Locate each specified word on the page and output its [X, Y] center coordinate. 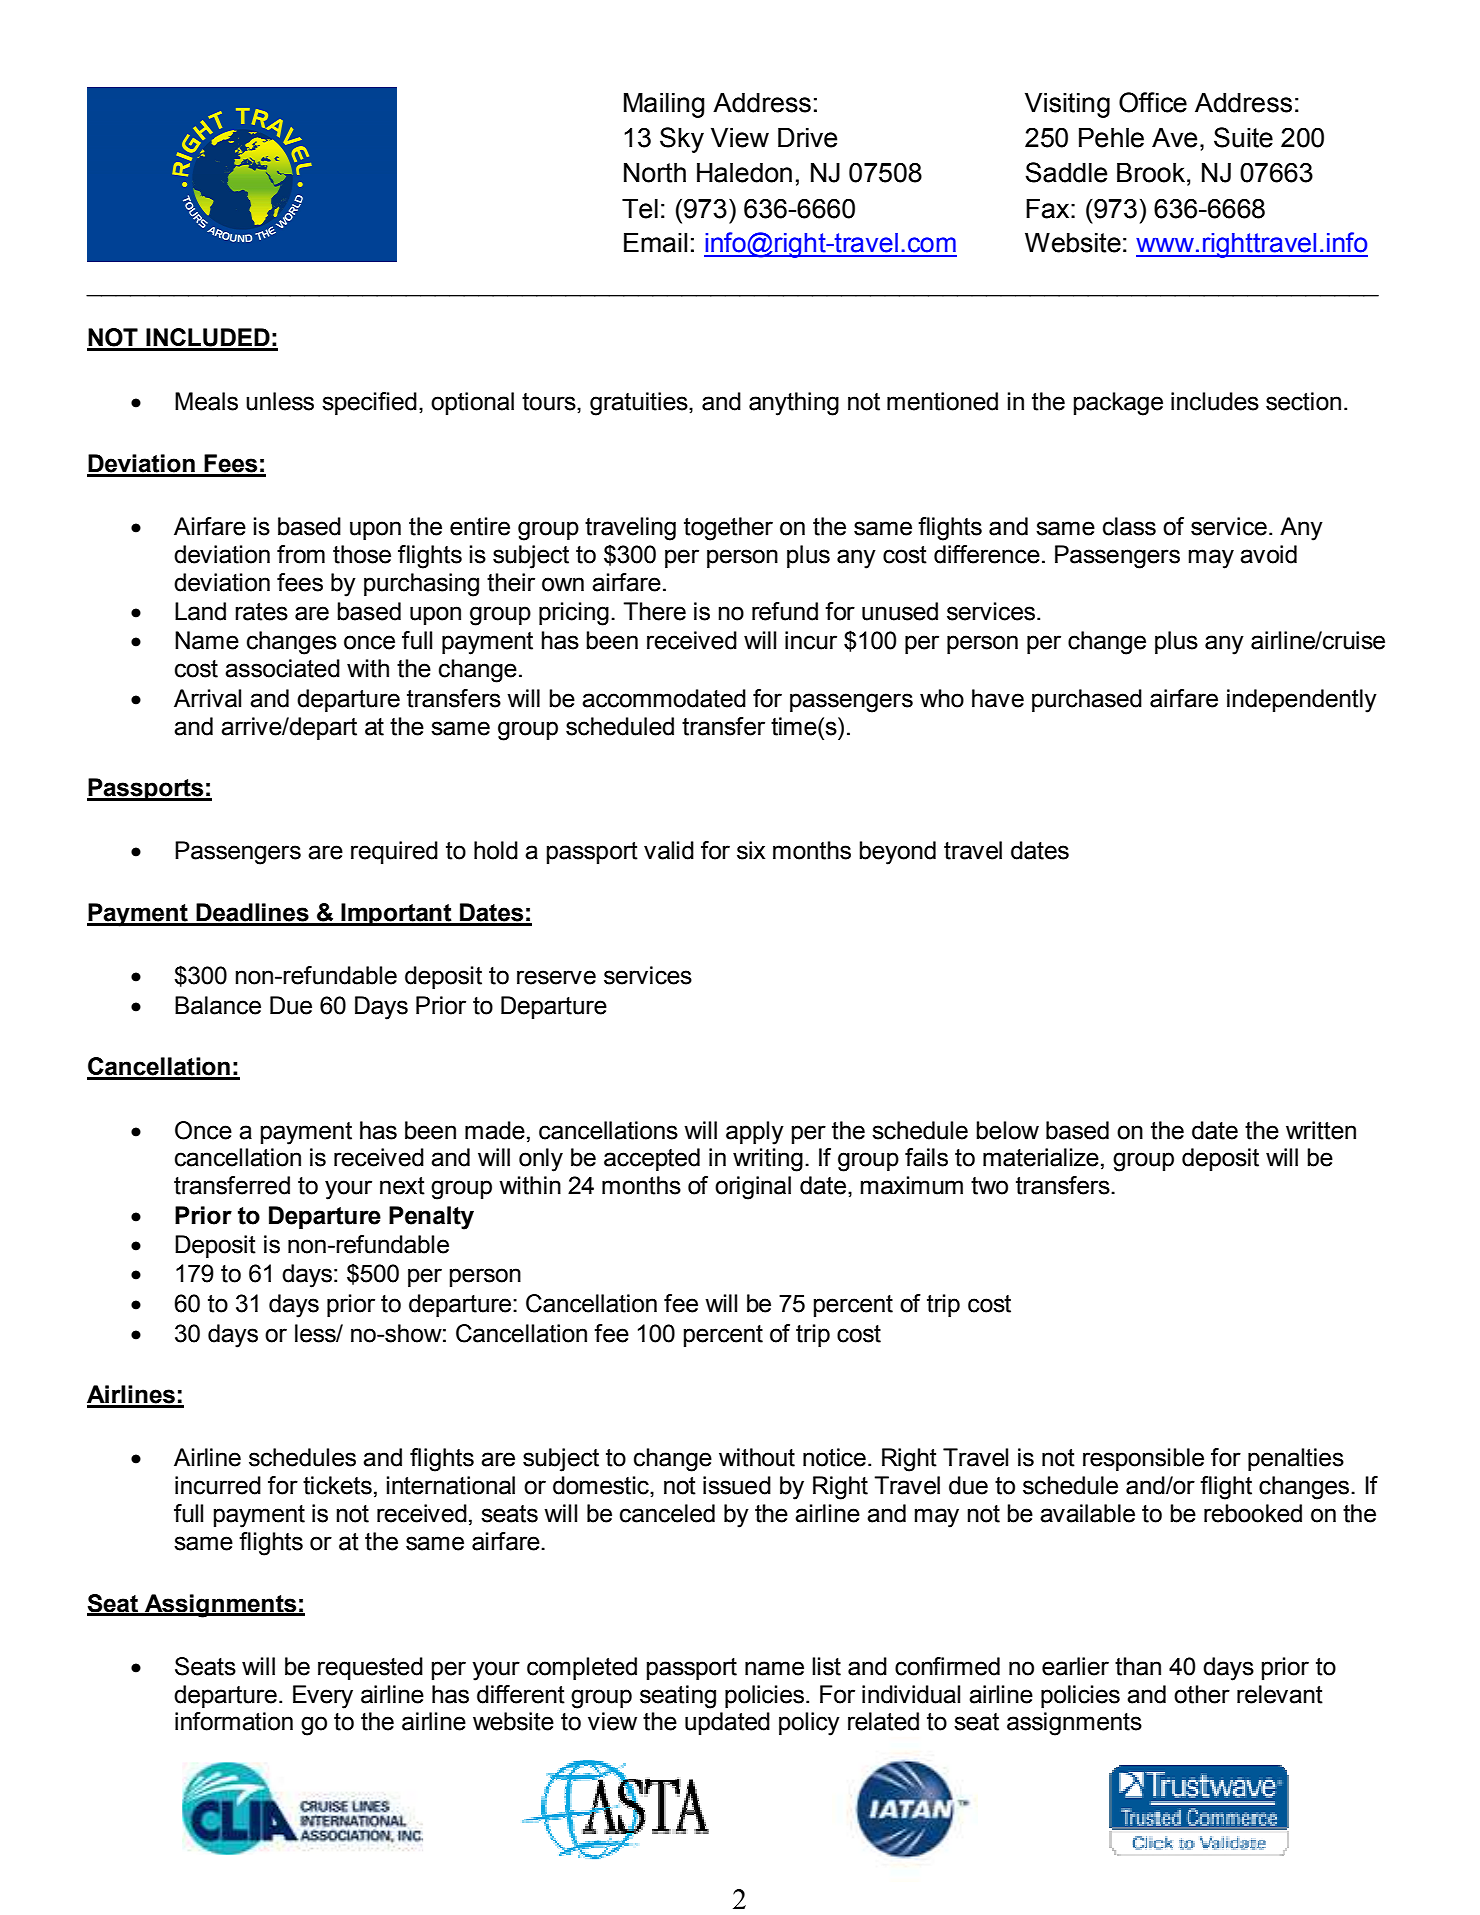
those [362, 554]
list [826, 1666]
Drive [807, 137]
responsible [1143, 1459]
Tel [640, 208]
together [728, 529]
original [753, 1188]
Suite [1243, 137]
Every [323, 1697]
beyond [897, 853]
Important [396, 914]
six [751, 850]
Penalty [431, 1218]
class [1129, 526]
